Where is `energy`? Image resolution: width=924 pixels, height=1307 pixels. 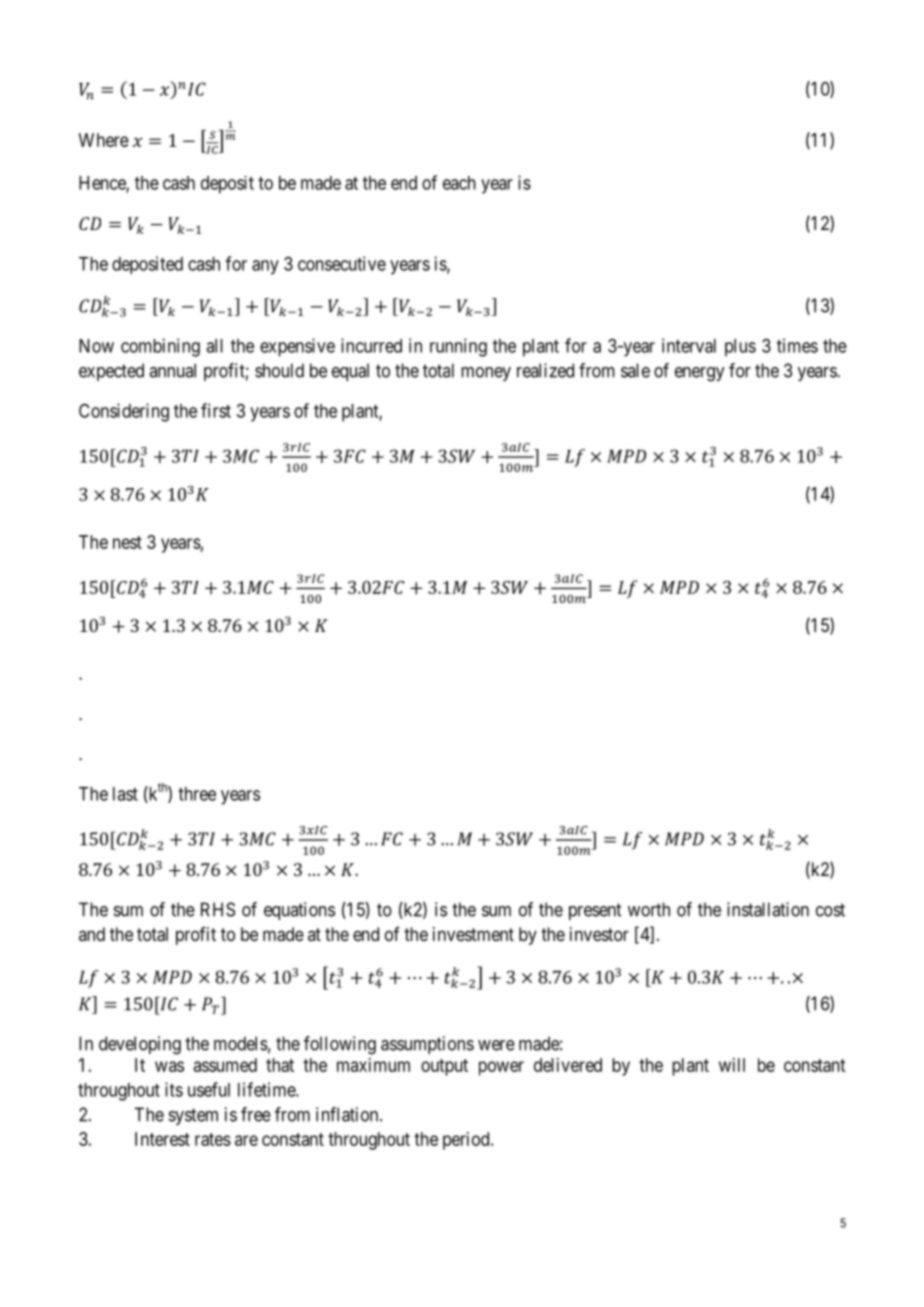 energy is located at coordinates (699, 374).
